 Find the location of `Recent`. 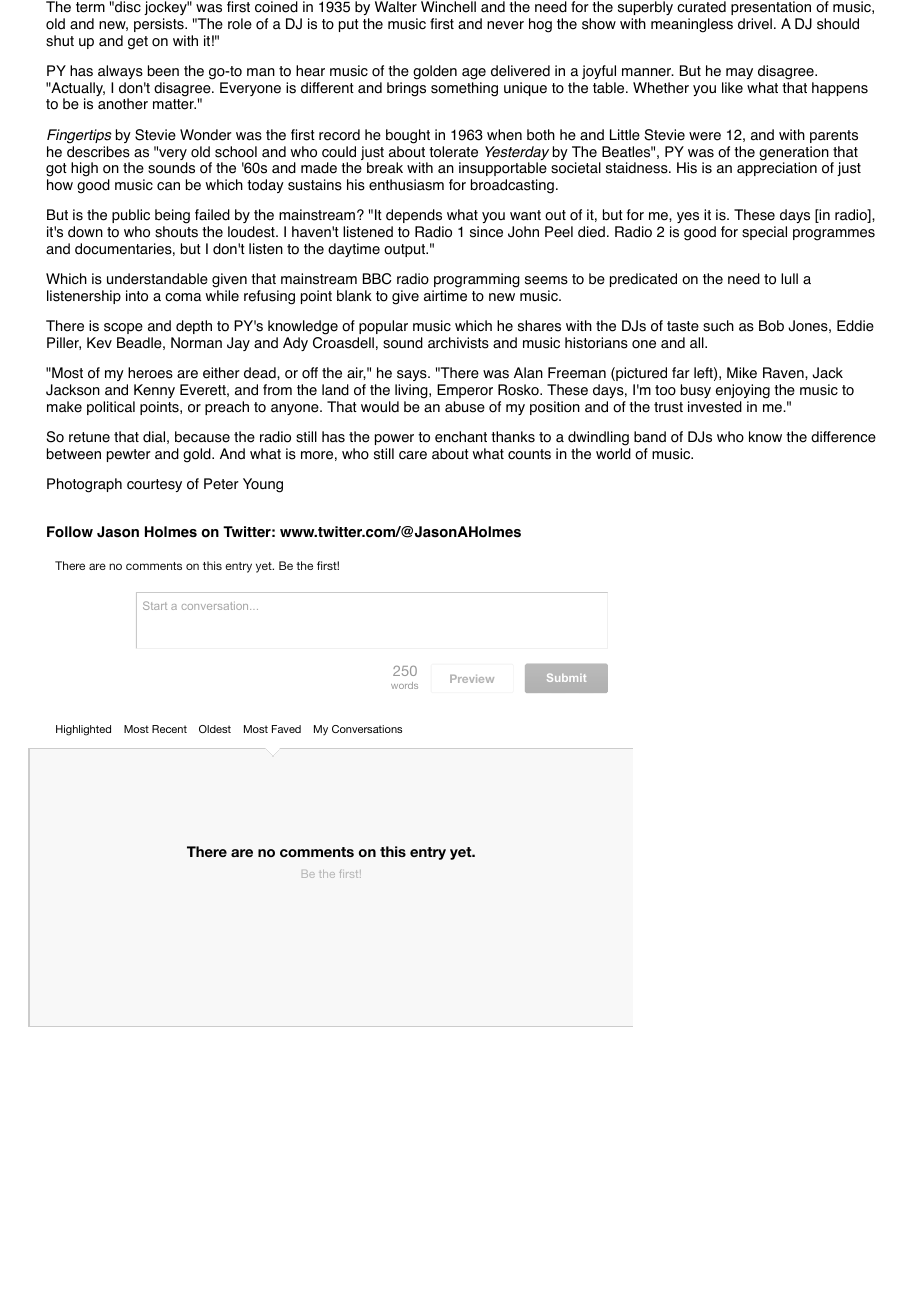

Recent is located at coordinates (169, 729).
